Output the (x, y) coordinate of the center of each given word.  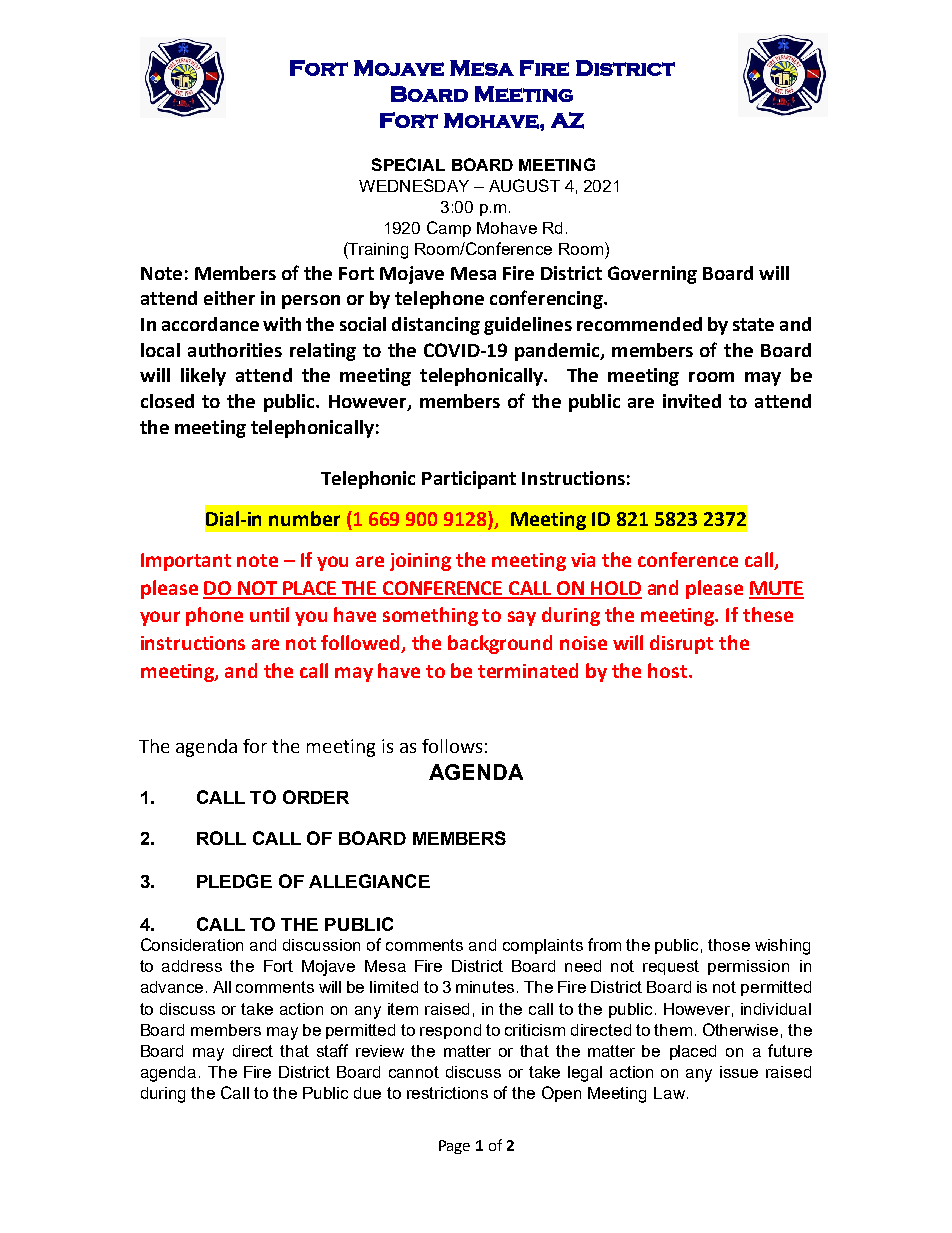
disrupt (681, 644)
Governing (652, 275)
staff (332, 1050)
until (269, 614)
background (500, 644)
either (229, 298)
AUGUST (524, 185)
